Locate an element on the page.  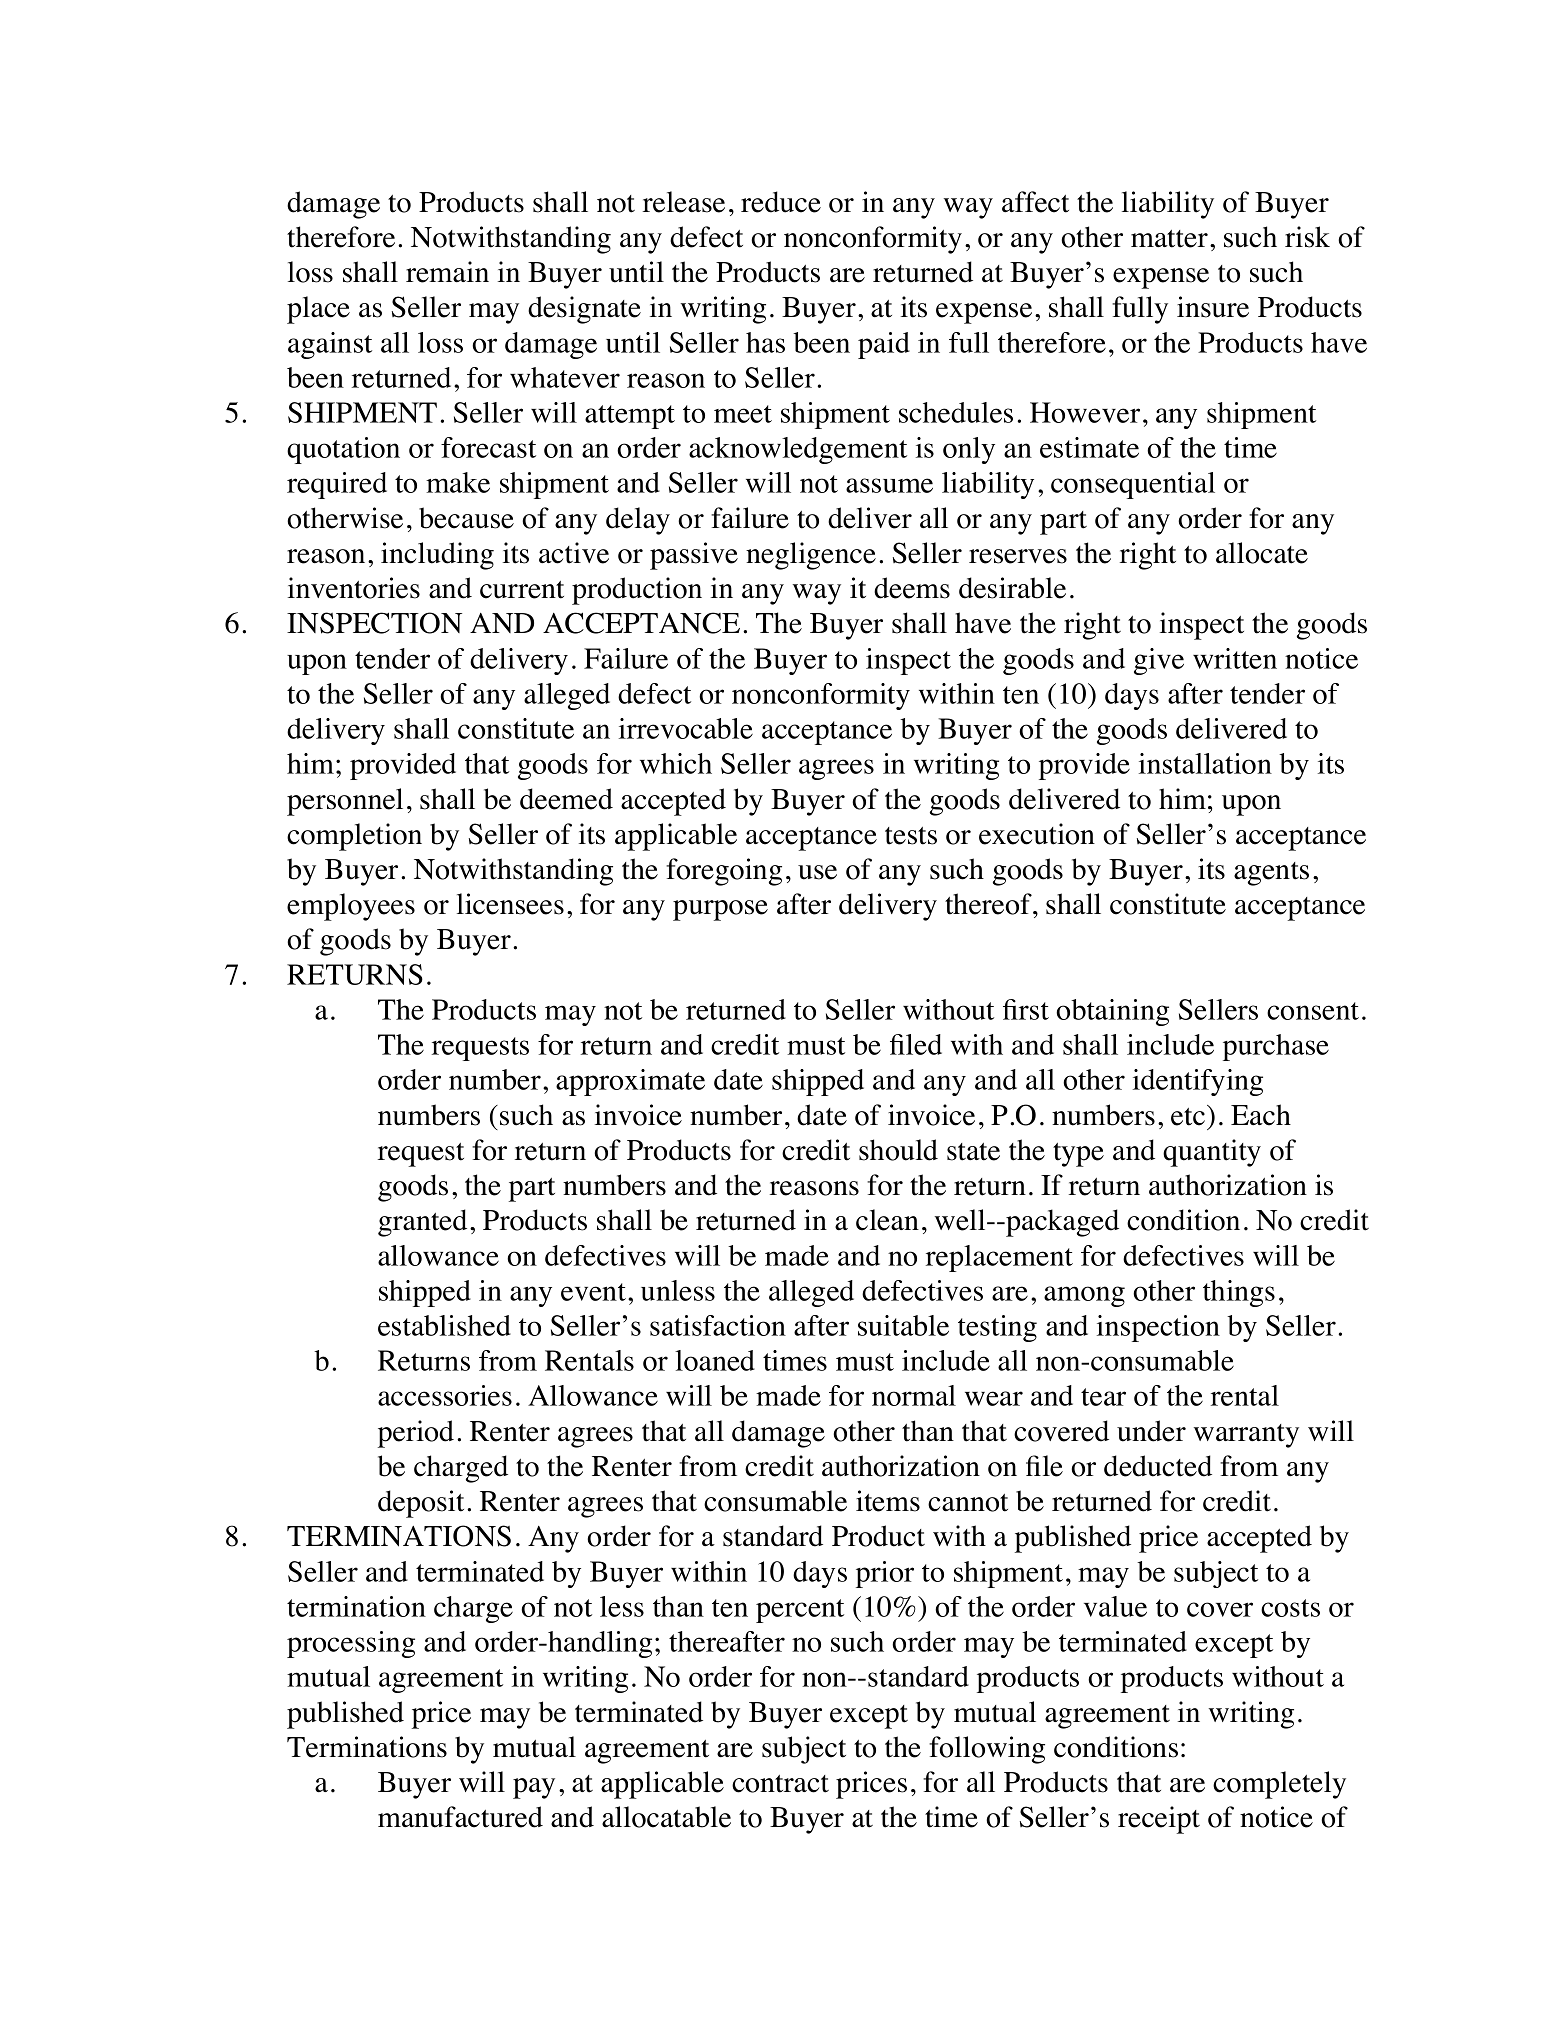
manufactured is located at coordinates (460, 1817).
